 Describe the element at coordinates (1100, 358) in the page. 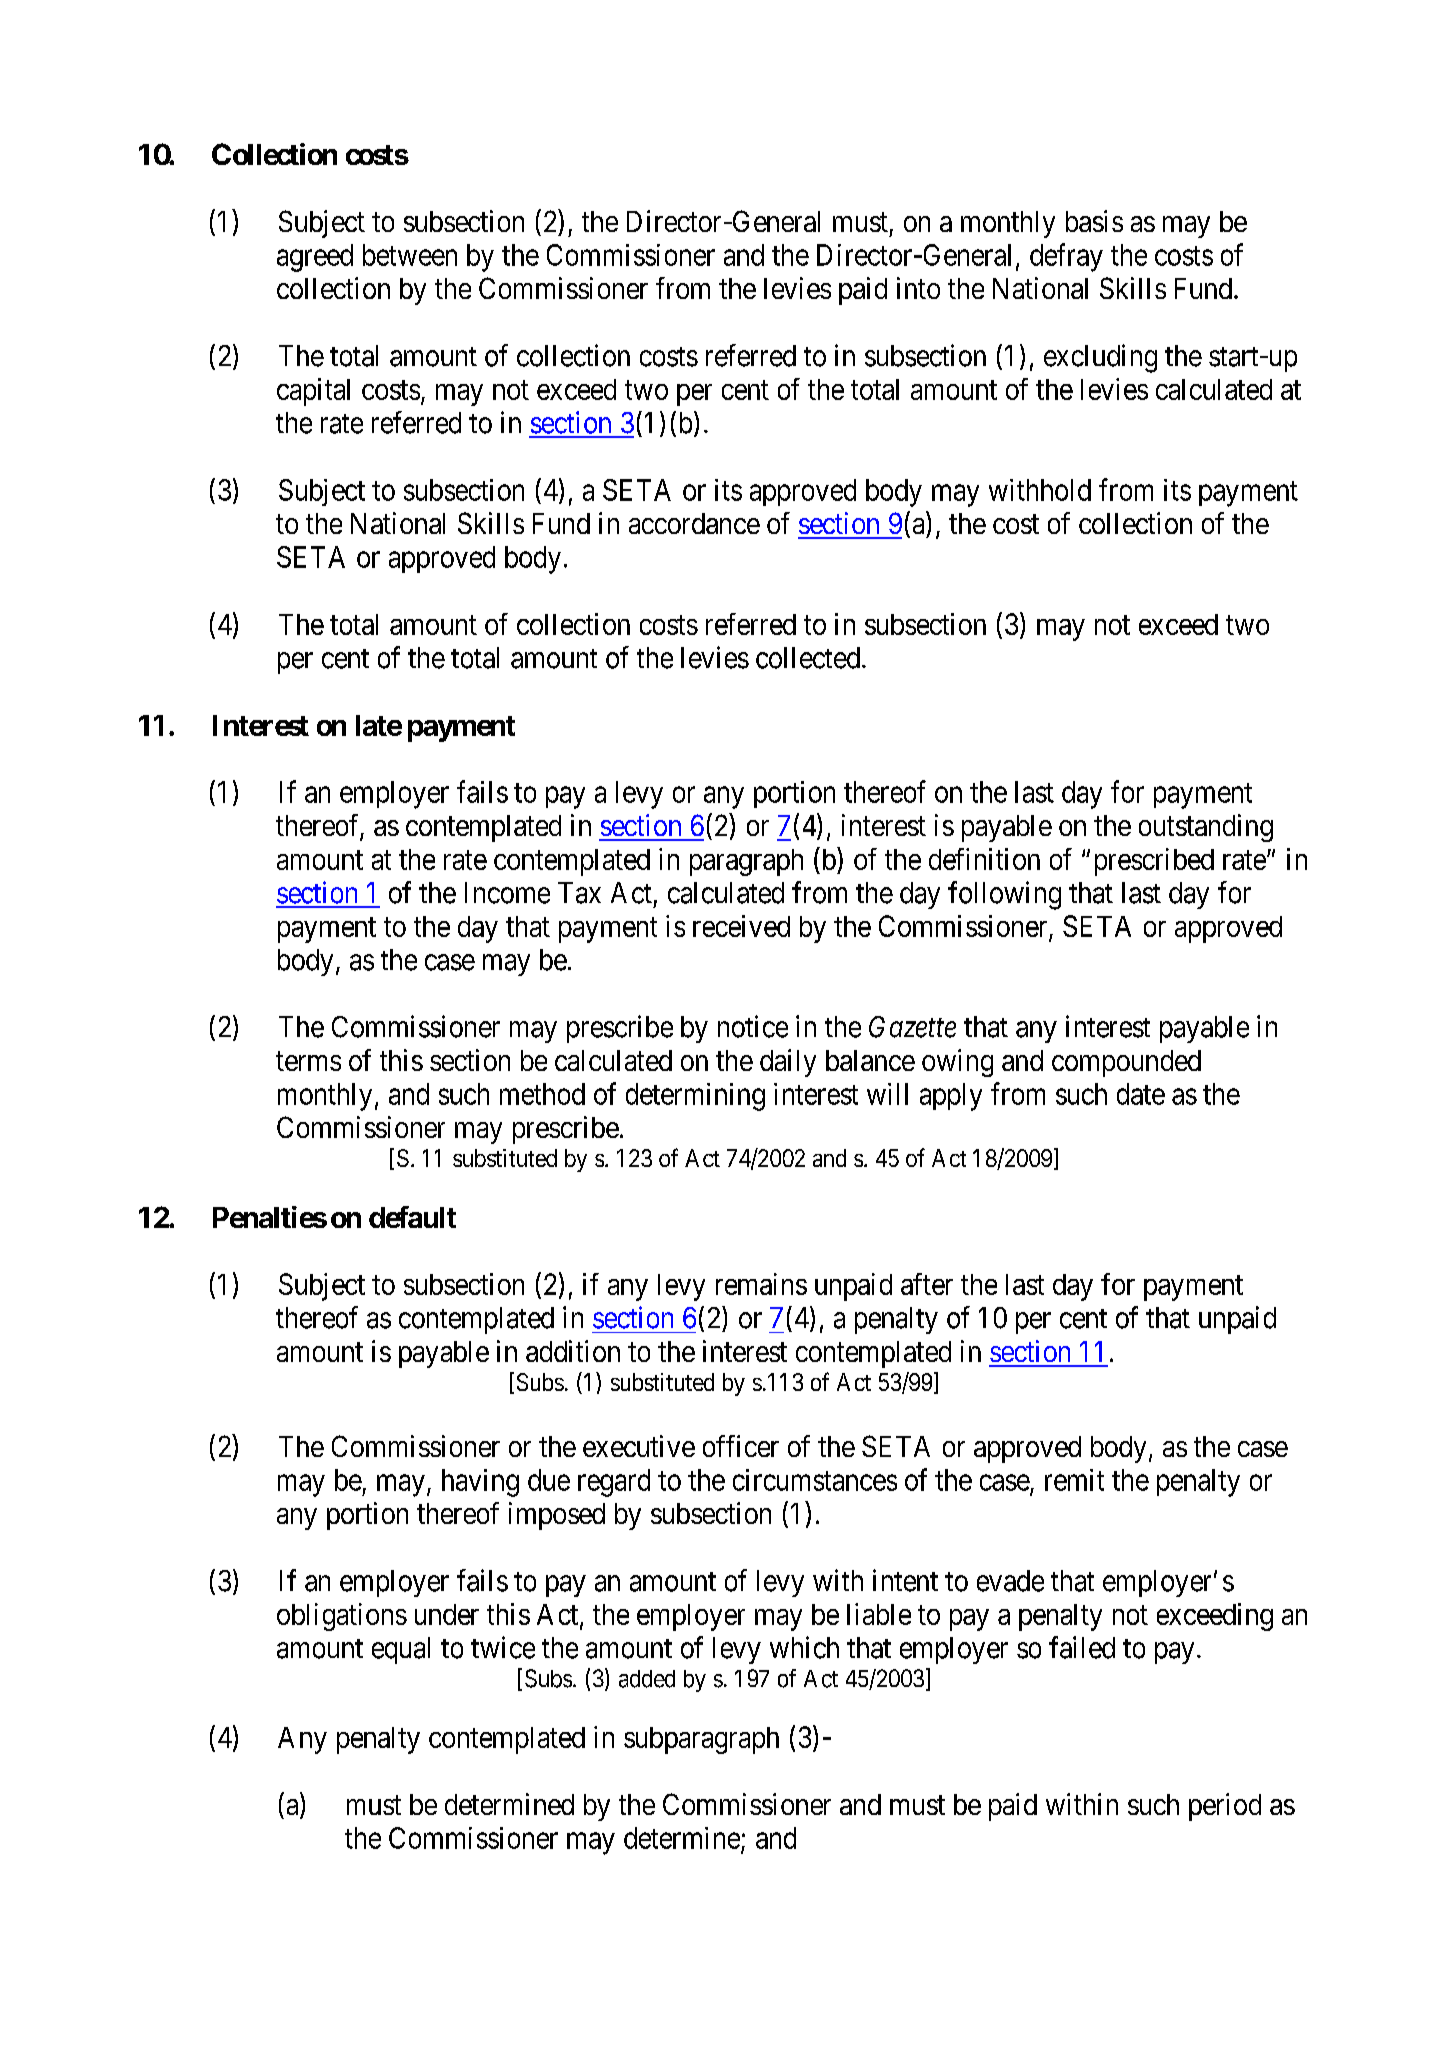

I see `excluding` at that location.
